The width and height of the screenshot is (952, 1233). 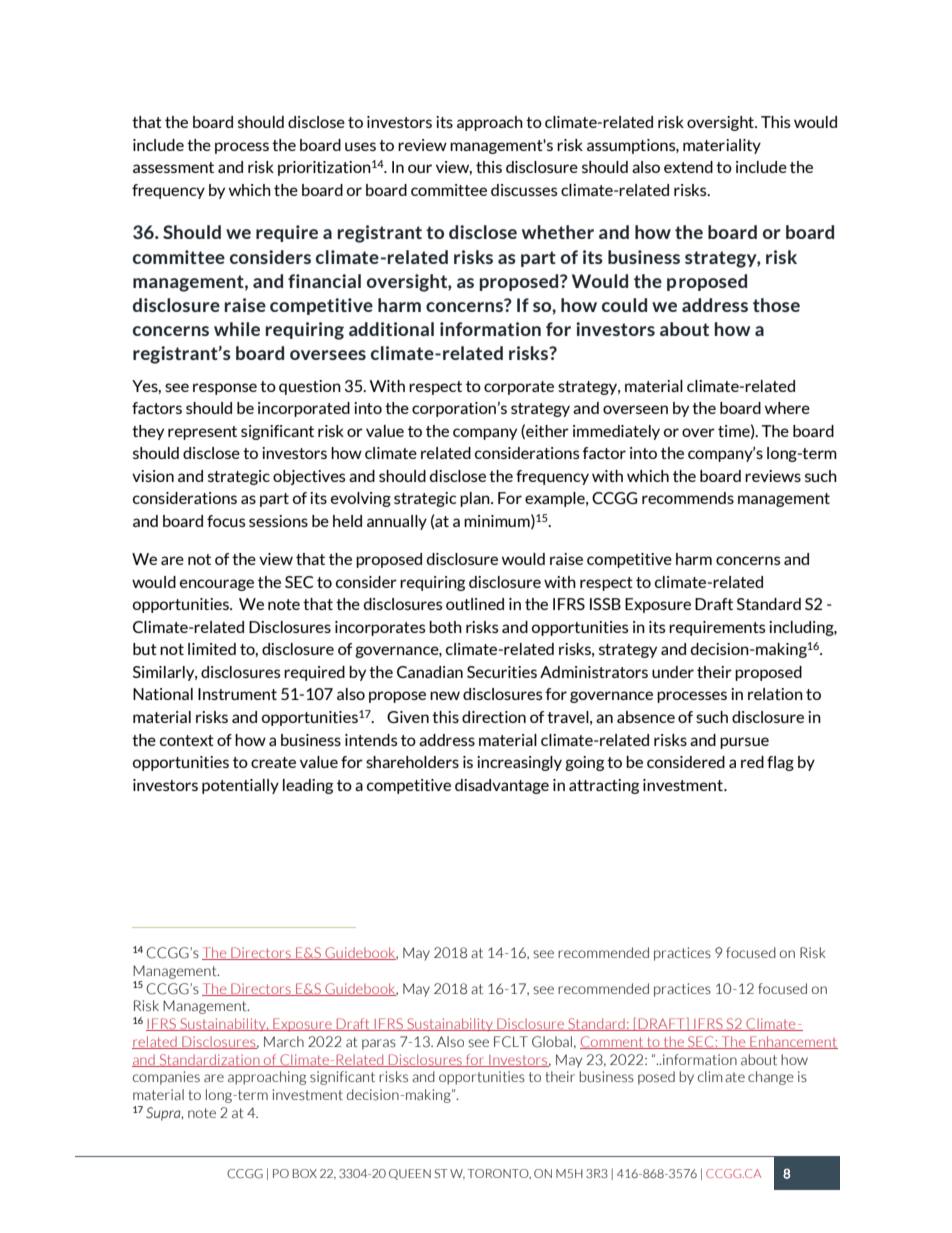 I want to click on flag, so click(x=780, y=763).
